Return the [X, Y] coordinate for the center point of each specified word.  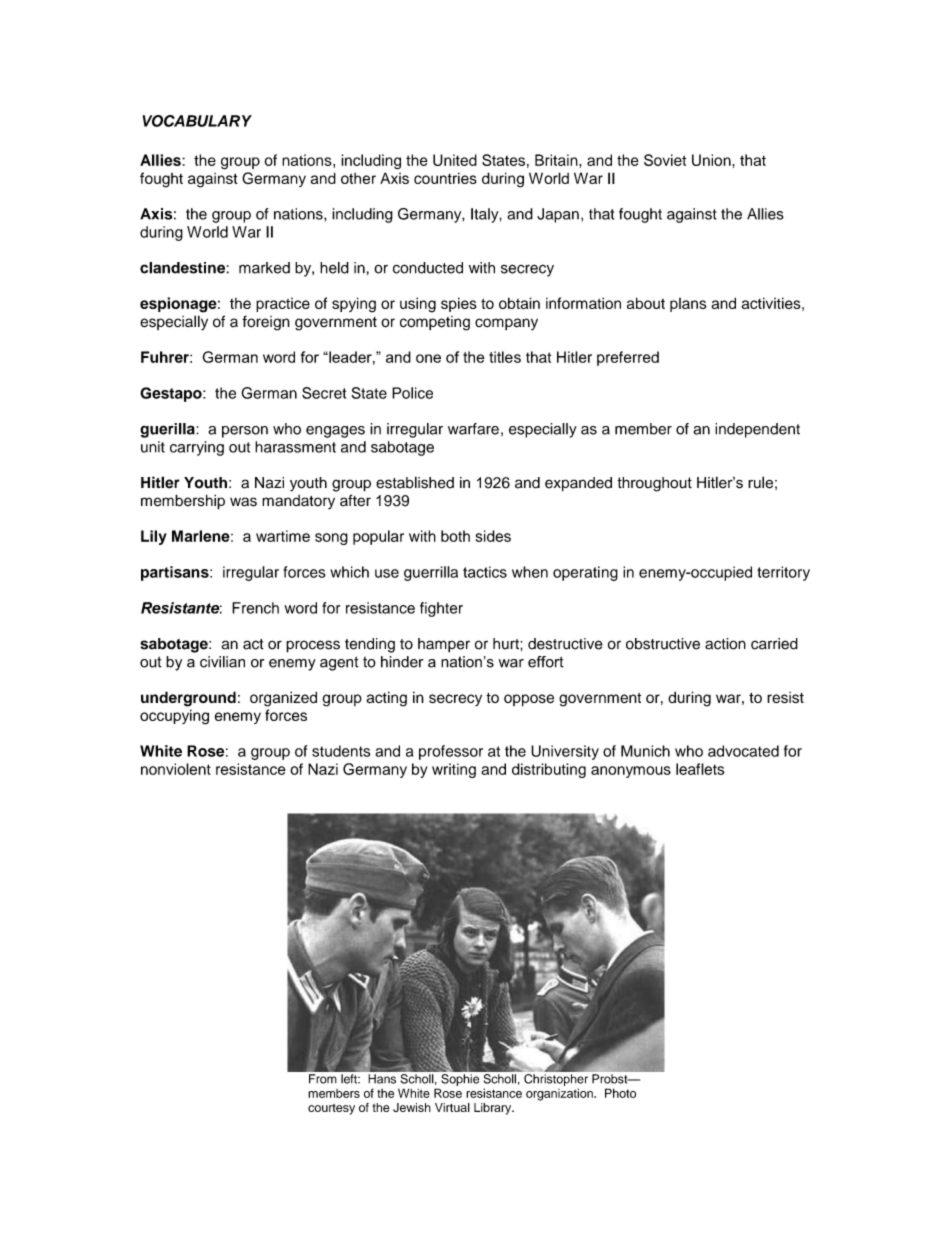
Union [712, 160]
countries [445, 178]
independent [757, 430]
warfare [473, 429]
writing [454, 770]
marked [264, 268]
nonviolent [176, 769]
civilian [222, 662]
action [725, 644]
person [245, 432]
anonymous [631, 772]
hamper [444, 645]
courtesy [331, 1109]
